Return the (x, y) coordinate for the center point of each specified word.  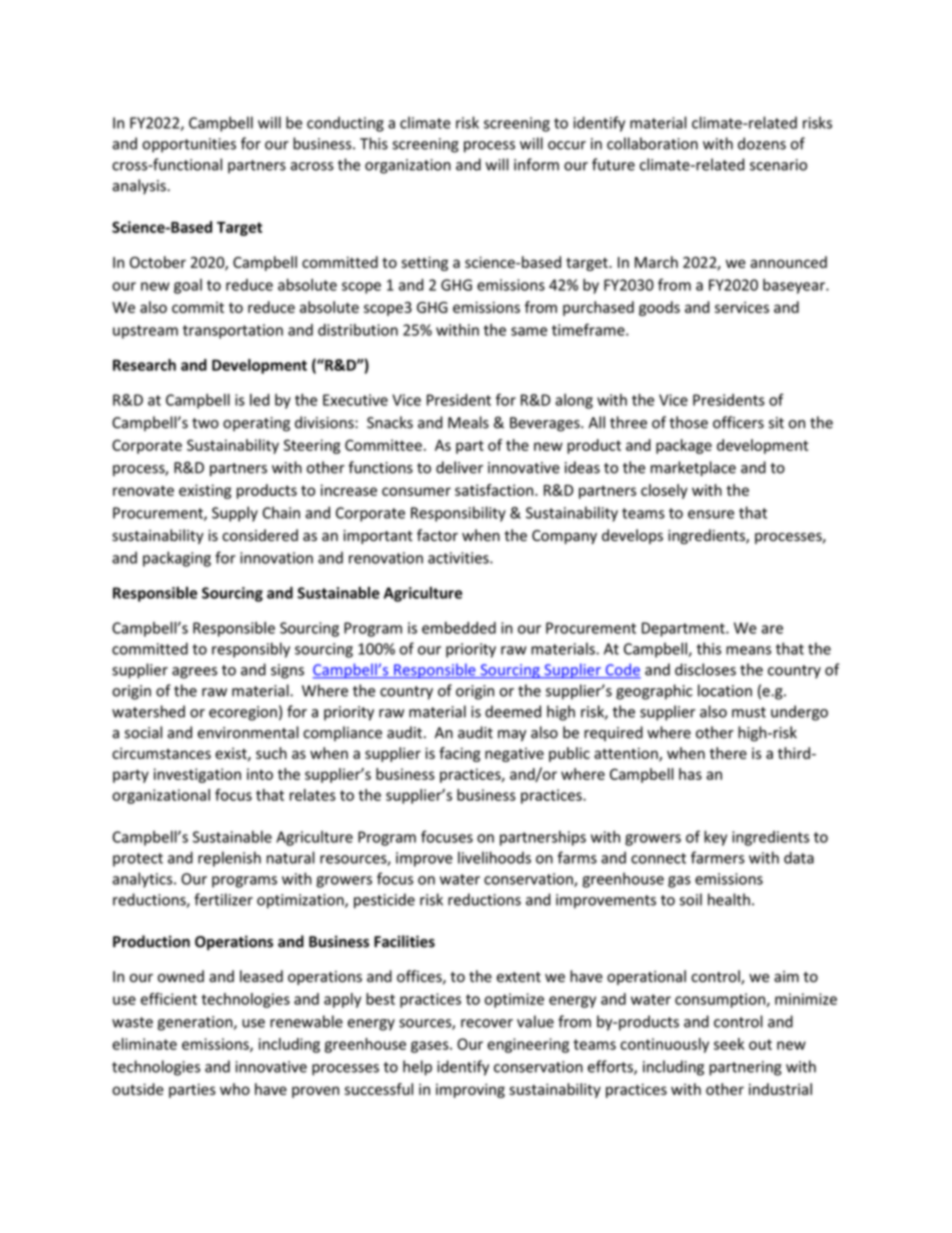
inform (536, 164)
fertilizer (223, 899)
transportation (233, 331)
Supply (235, 514)
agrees (194, 673)
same (529, 331)
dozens (762, 143)
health (729, 899)
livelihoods (494, 857)
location (725, 690)
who (235, 1089)
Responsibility (458, 514)
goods (659, 308)
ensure (711, 514)
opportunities (189, 145)
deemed (513, 711)
